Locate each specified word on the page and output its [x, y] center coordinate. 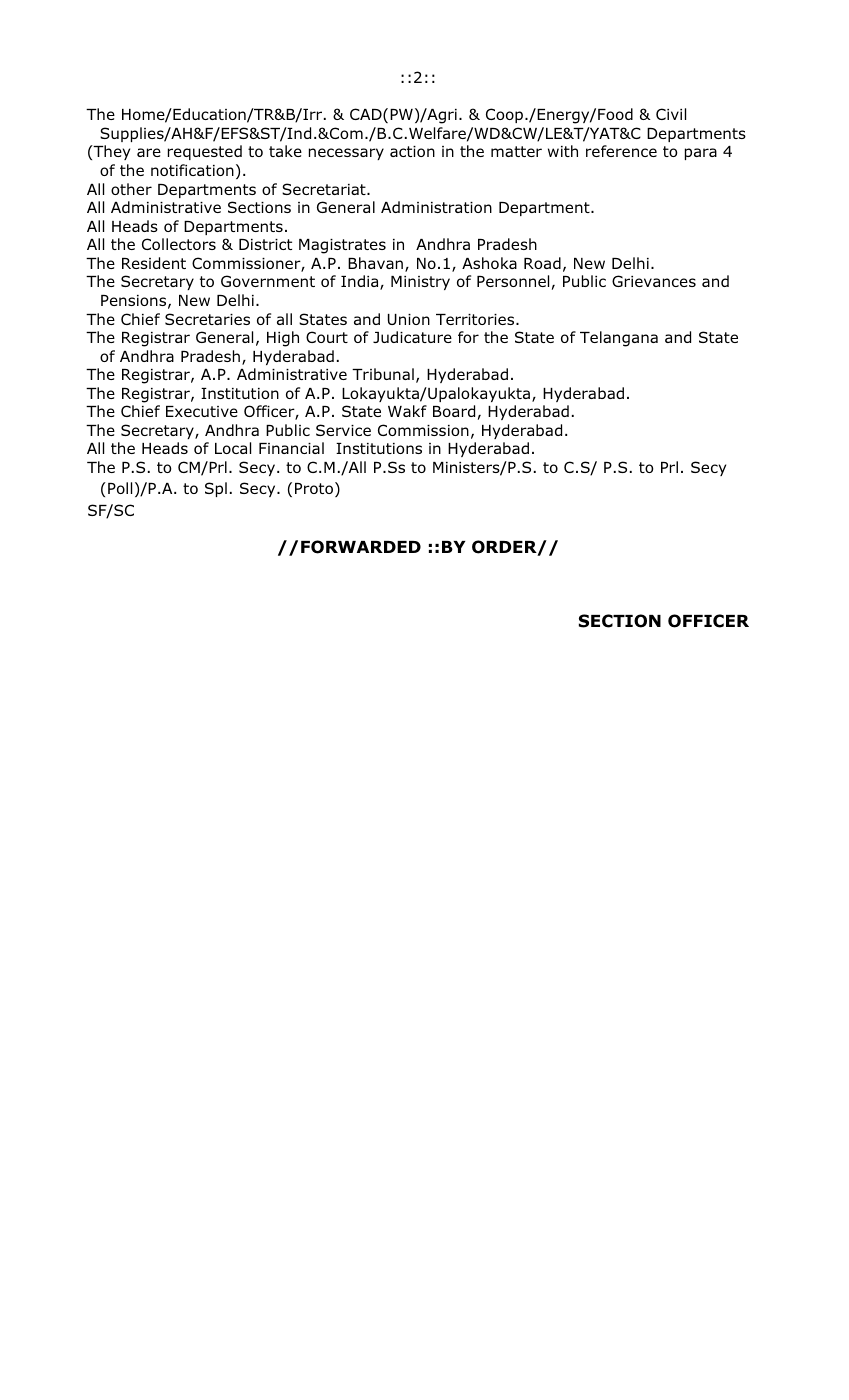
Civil [671, 114]
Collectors [179, 244]
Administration [436, 207]
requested [205, 152]
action [412, 151]
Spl [216, 489]
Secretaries [207, 319]
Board [454, 411]
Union [409, 319]
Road [542, 263]
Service [343, 430]
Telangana [619, 339]
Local [233, 448]
